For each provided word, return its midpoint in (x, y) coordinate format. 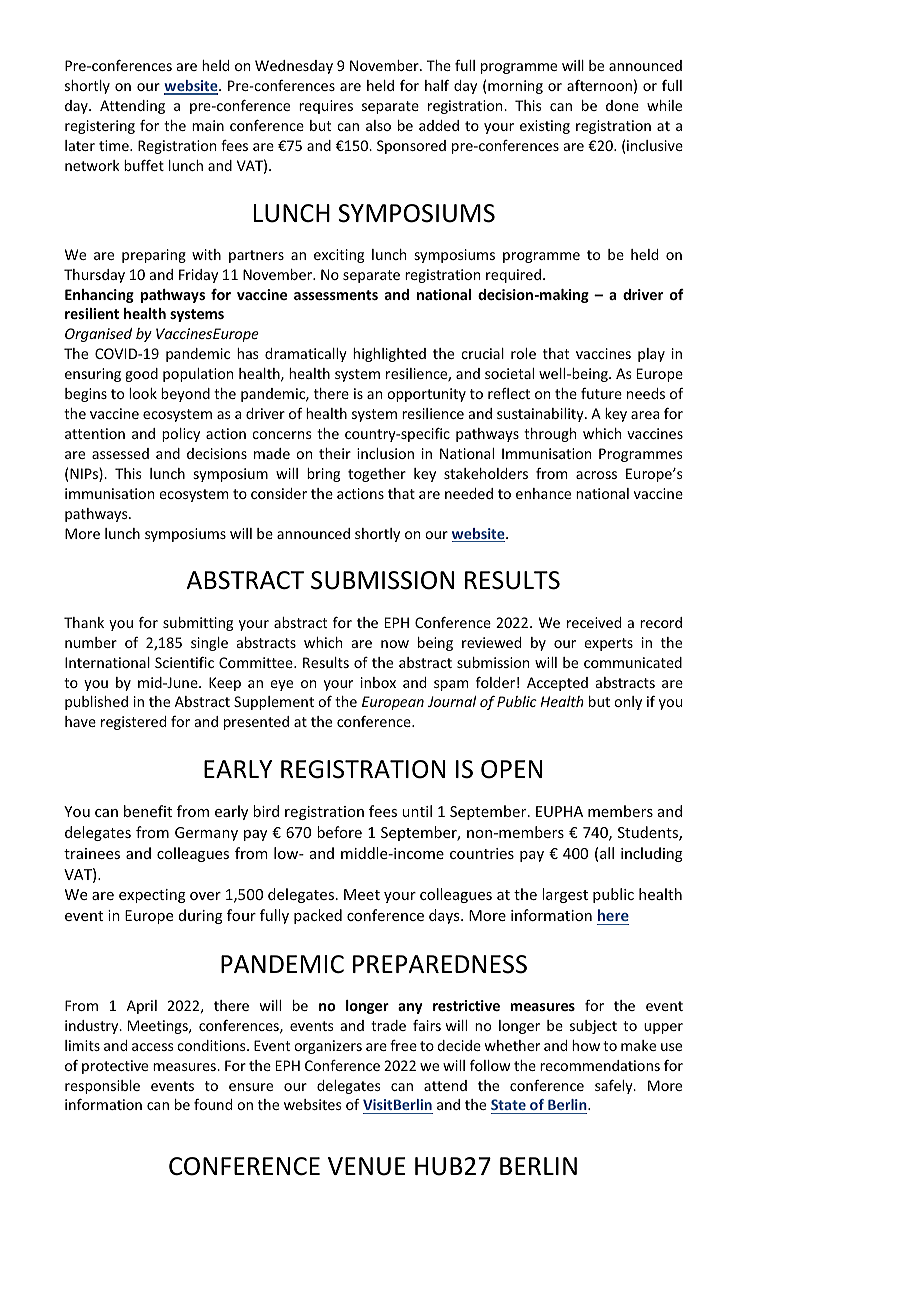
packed (318, 916)
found (213, 1104)
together (377, 475)
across (596, 475)
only (628, 703)
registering (100, 127)
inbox (378, 682)
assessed (120, 453)
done (622, 105)
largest (565, 895)
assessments (336, 295)
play (651, 355)
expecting (152, 896)
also (378, 125)
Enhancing (99, 296)
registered (133, 723)
